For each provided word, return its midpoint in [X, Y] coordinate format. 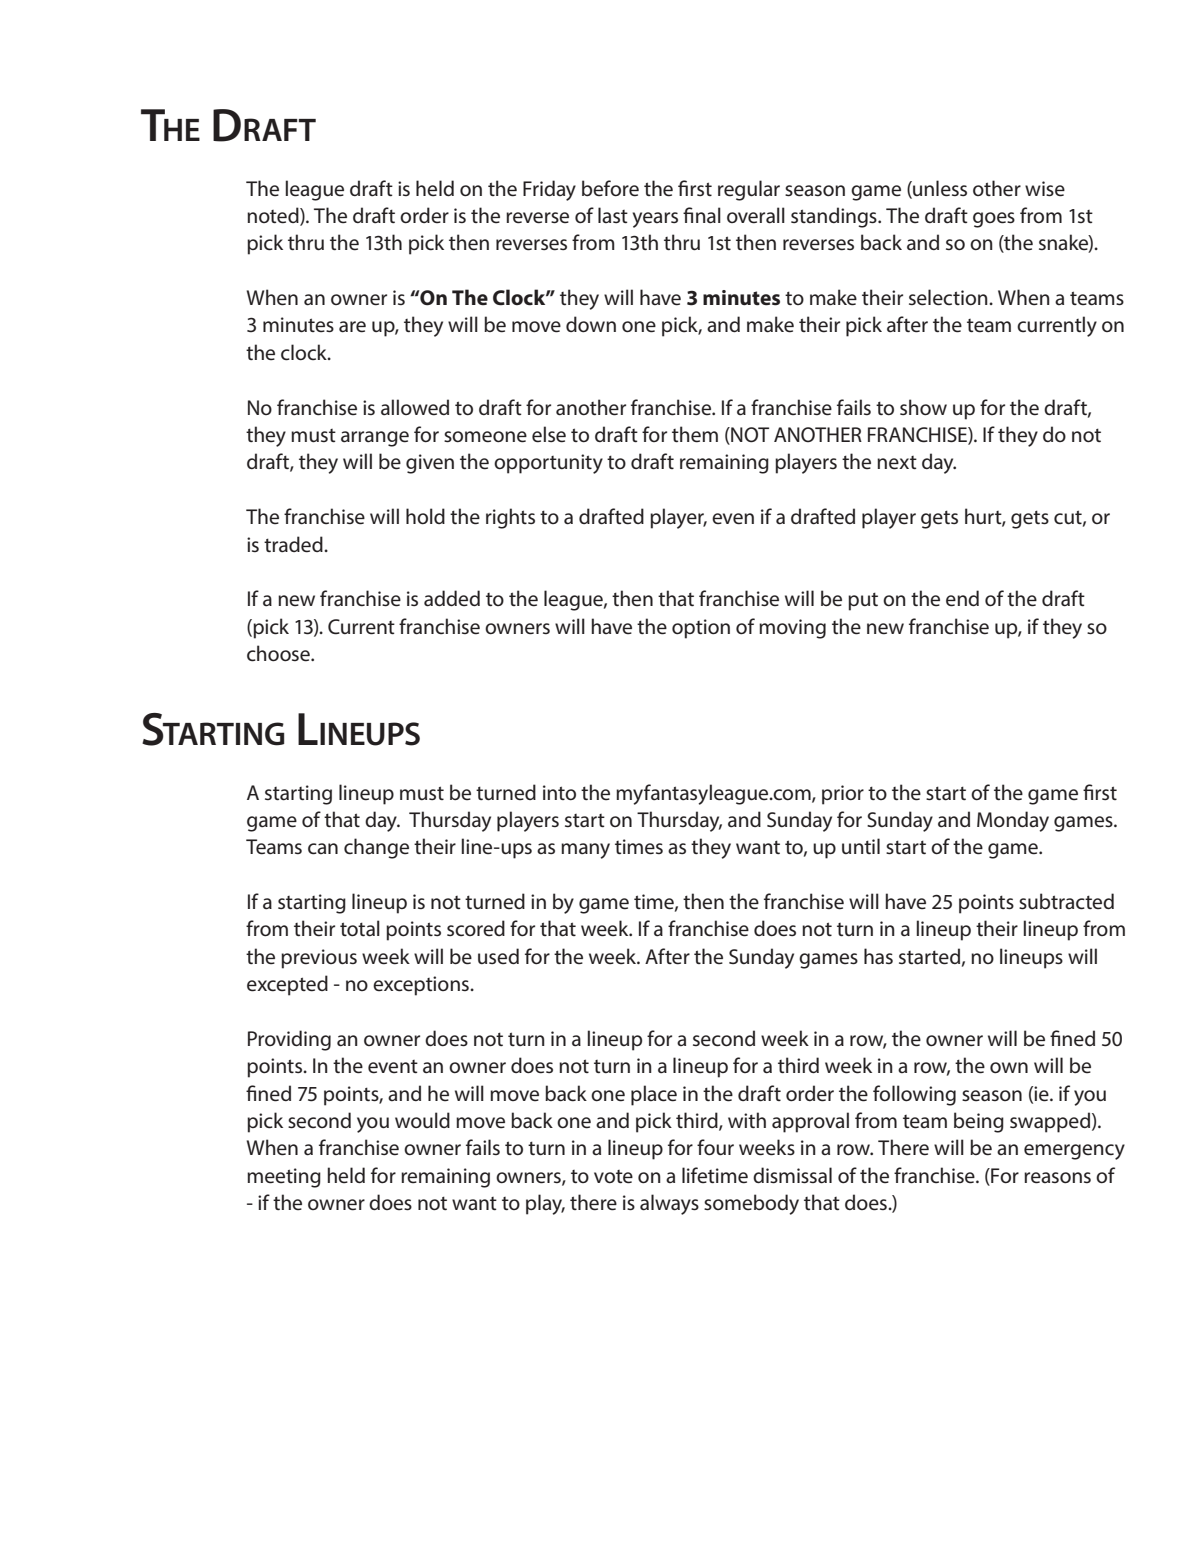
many [585, 851]
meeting [284, 1178]
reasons [1057, 1178]
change [376, 848]
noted [274, 216]
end [962, 598]
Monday [1013, 821]
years [655, 220]
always [669, 1204]
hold [425, 516]
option [701, 629]
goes [994, 220]
